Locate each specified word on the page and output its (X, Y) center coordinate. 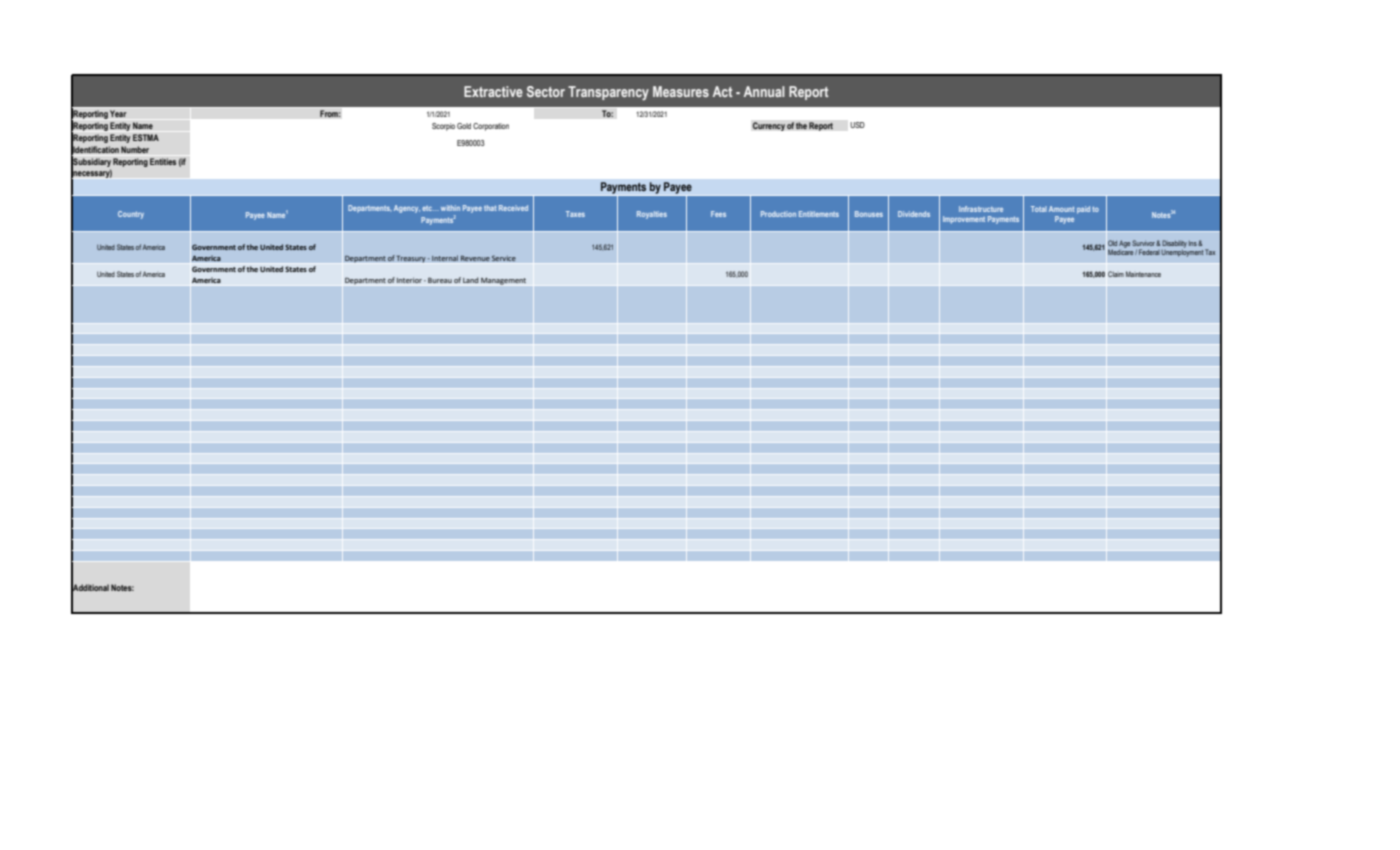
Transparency (608, 93)
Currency (769, 126)
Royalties (652, 215)
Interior (409, 280)
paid (1083, 210)
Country (131, 215)
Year (118, 113)
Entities (163, 161)
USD (857, 125)
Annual (764, 91)
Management (503, 281)
